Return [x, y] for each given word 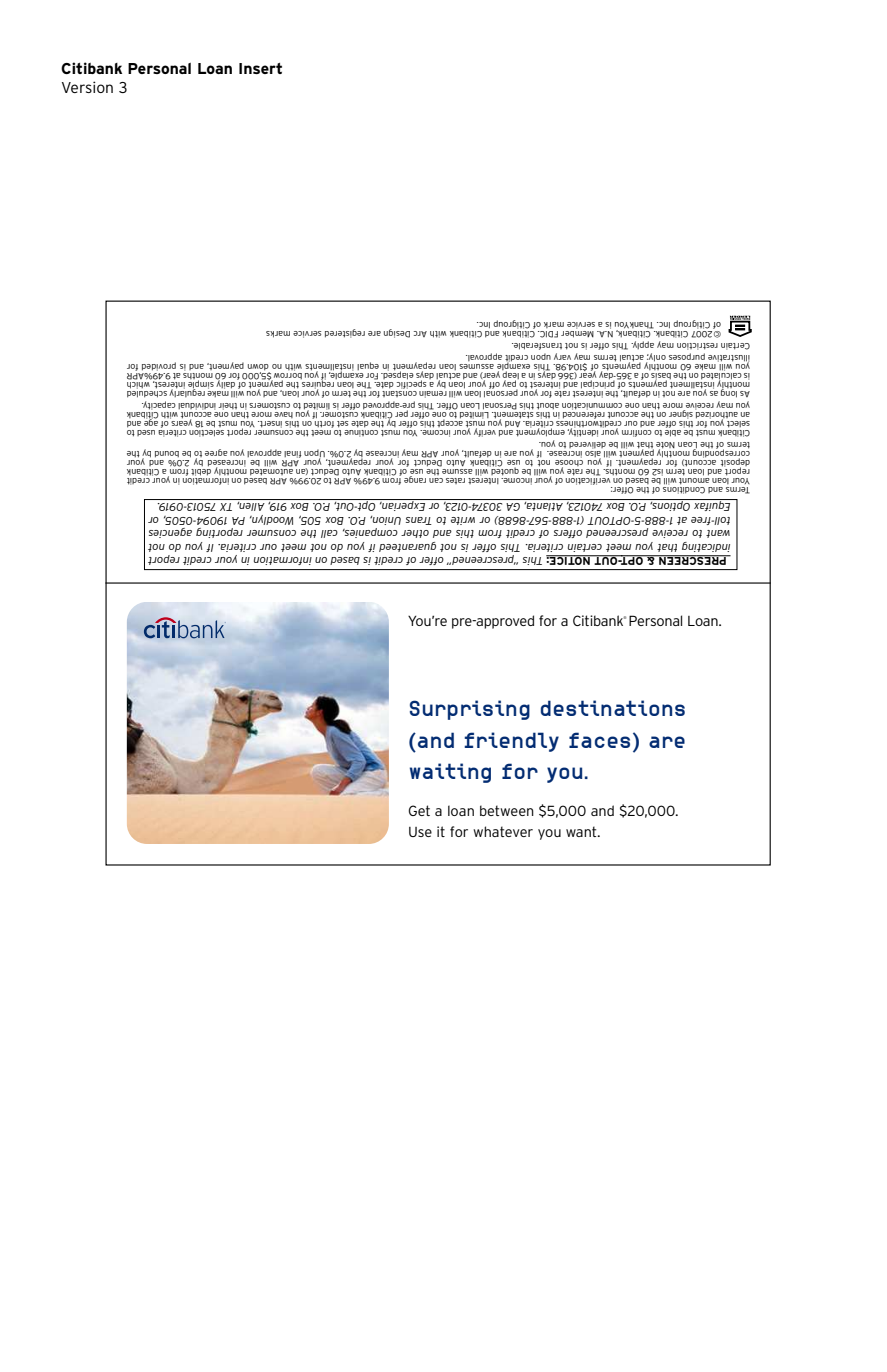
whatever [503, 831]
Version [87, 87]
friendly [511, 742]
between [507, 810]
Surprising [470, 710]
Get [419, 810]
